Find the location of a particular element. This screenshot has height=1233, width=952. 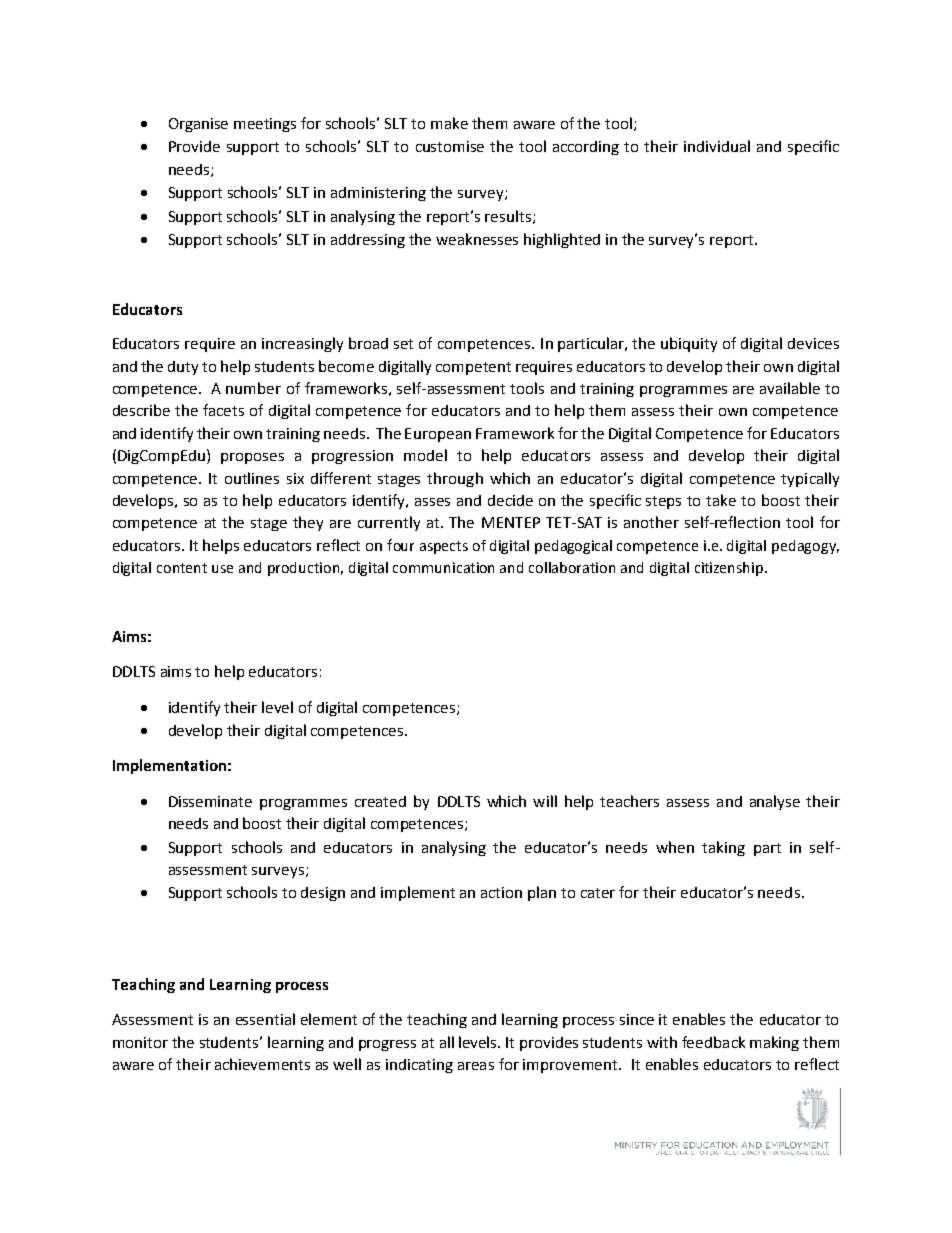

citizenship is located at coordinates (730, 569).
